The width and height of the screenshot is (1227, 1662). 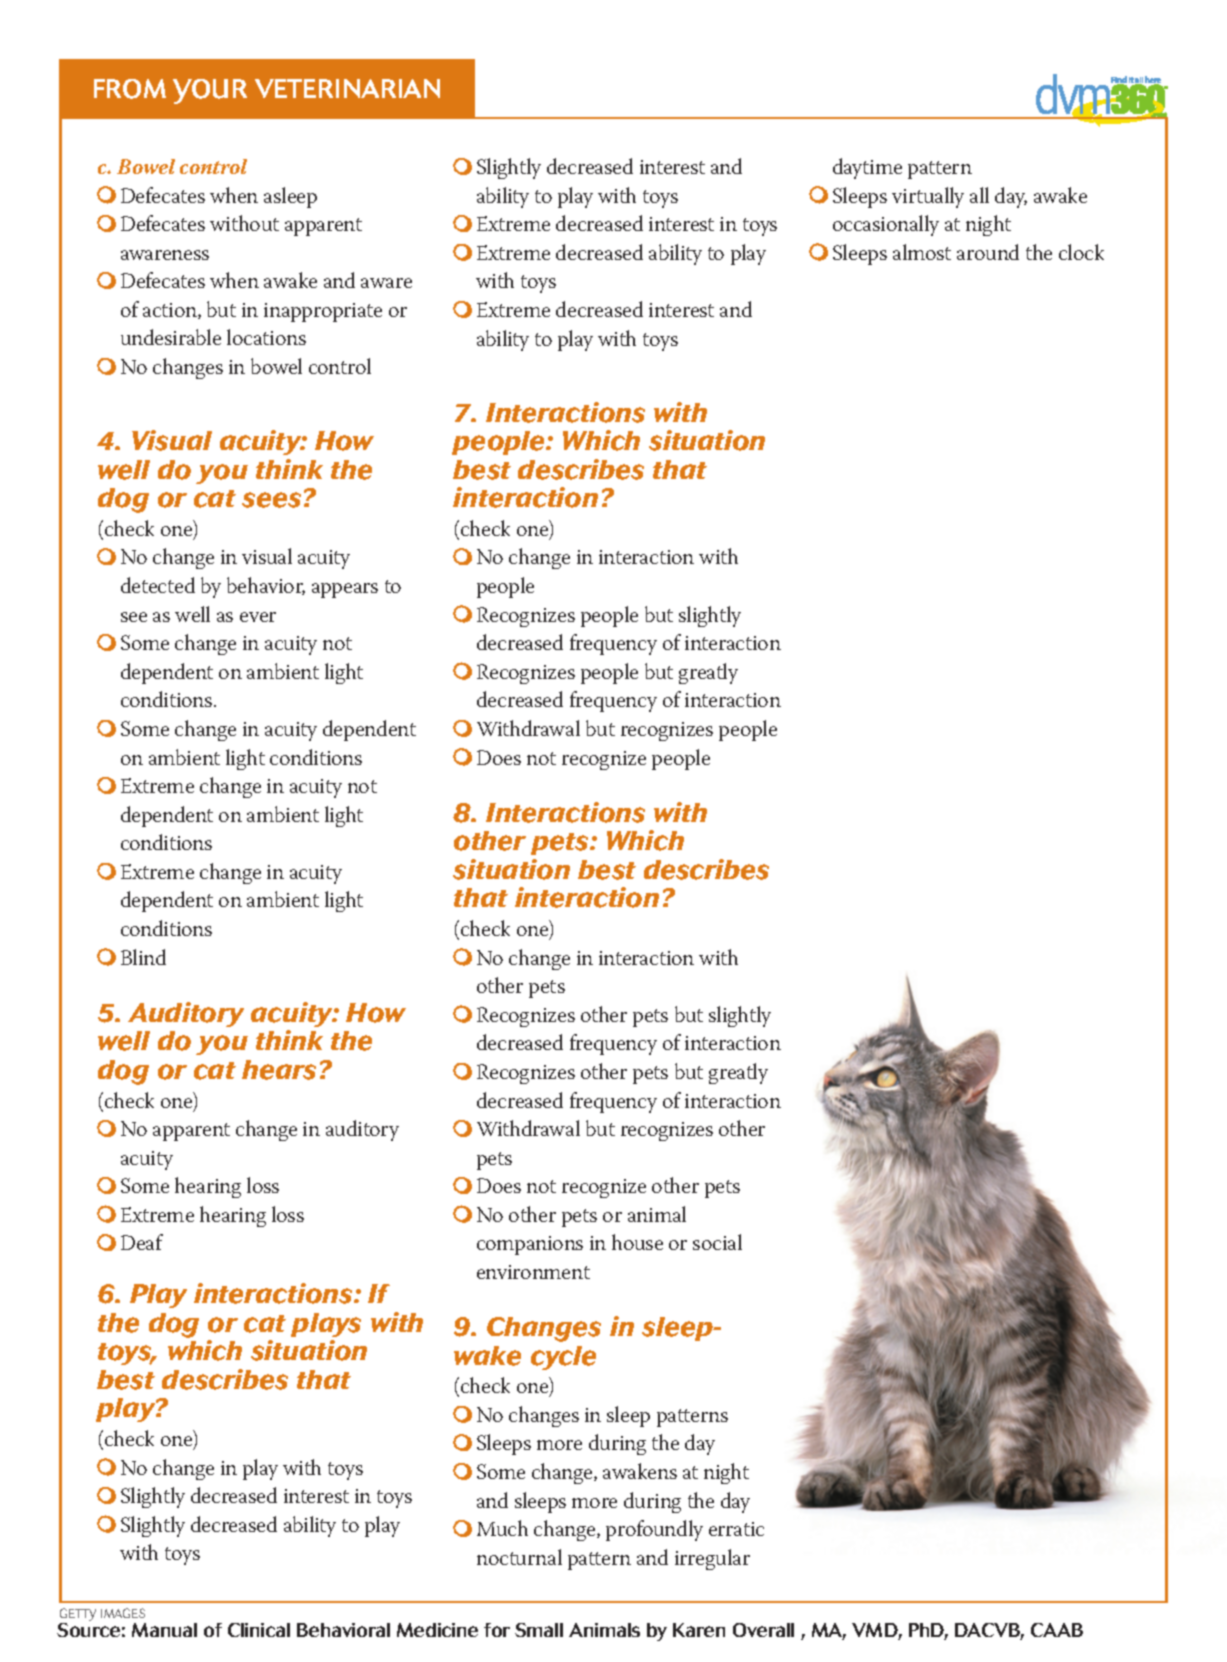 I want to click on virtually, so click(x=928, y=197).
